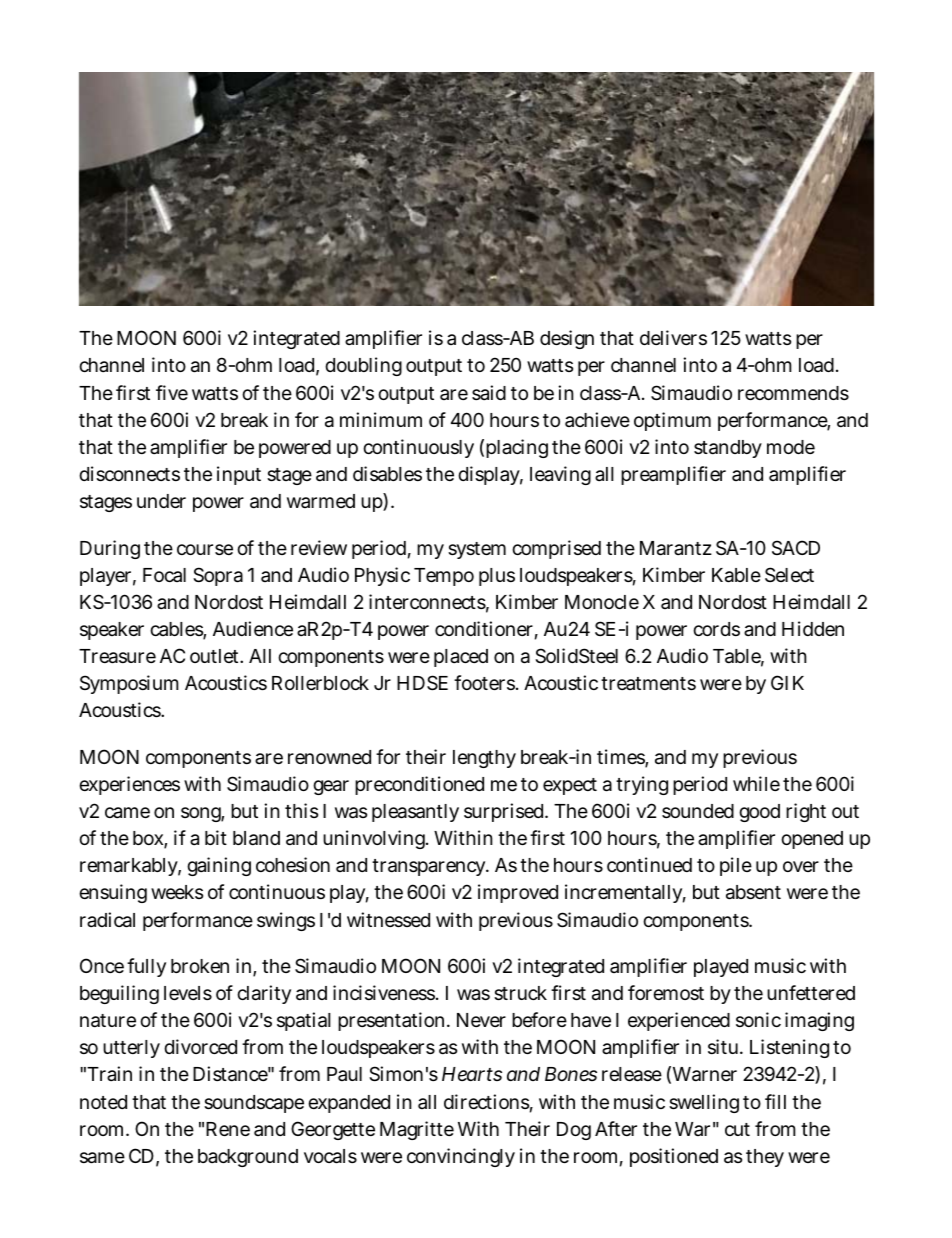 Image resolution: width=952 pixels, height=1238 pixels. What do you see at coordinates (253, 628) in the page?
I see `Audience` at bounding box center [253, 628].
